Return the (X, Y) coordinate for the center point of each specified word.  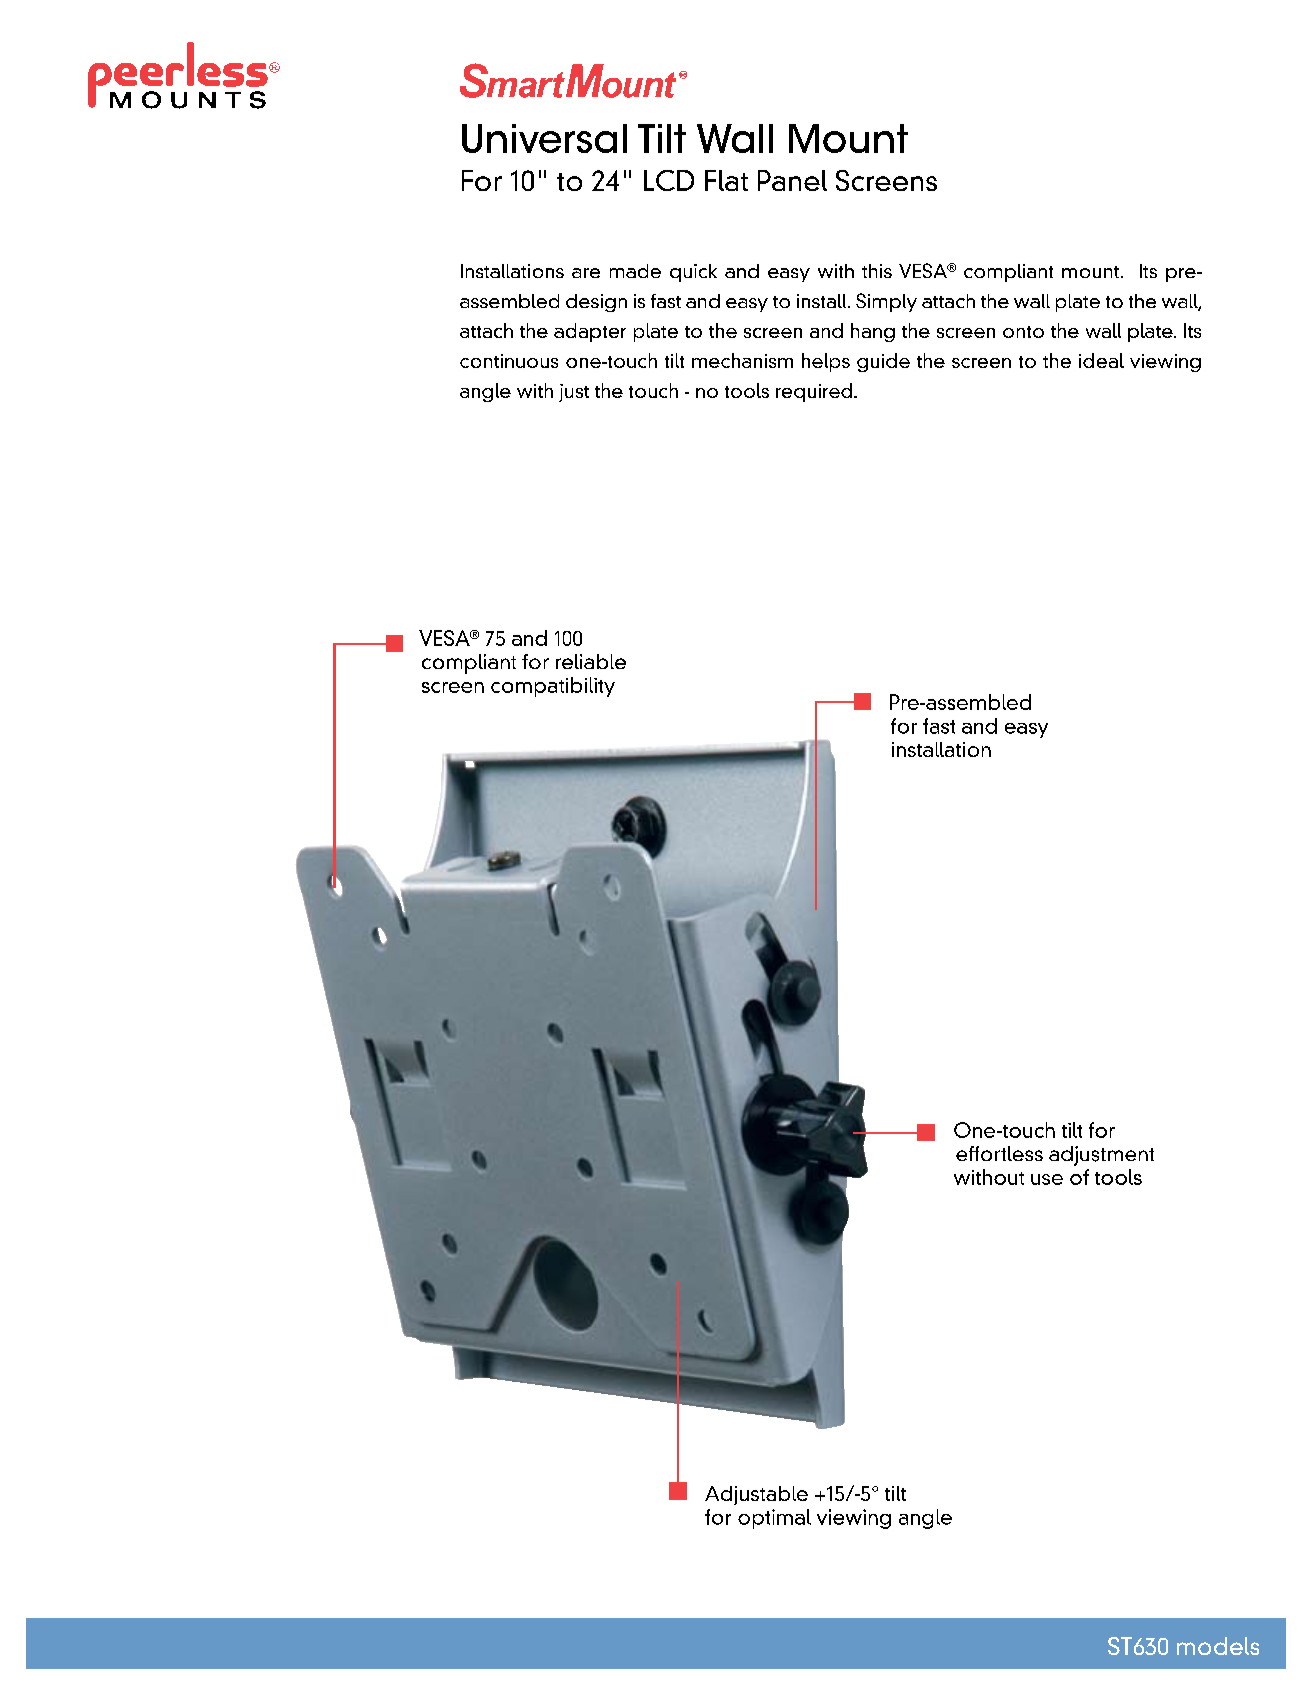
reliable (591, 661)
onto (1023, 332)
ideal (1101, 360)
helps (826, 362)
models (1218, 1646)
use (1047, 1179)
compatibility (553, 687)
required (815, 392)
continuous (509, 361)
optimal (774, 1519)
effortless (999, 1153)
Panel (792, 180)
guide (883, 362)
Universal (544, 138)
